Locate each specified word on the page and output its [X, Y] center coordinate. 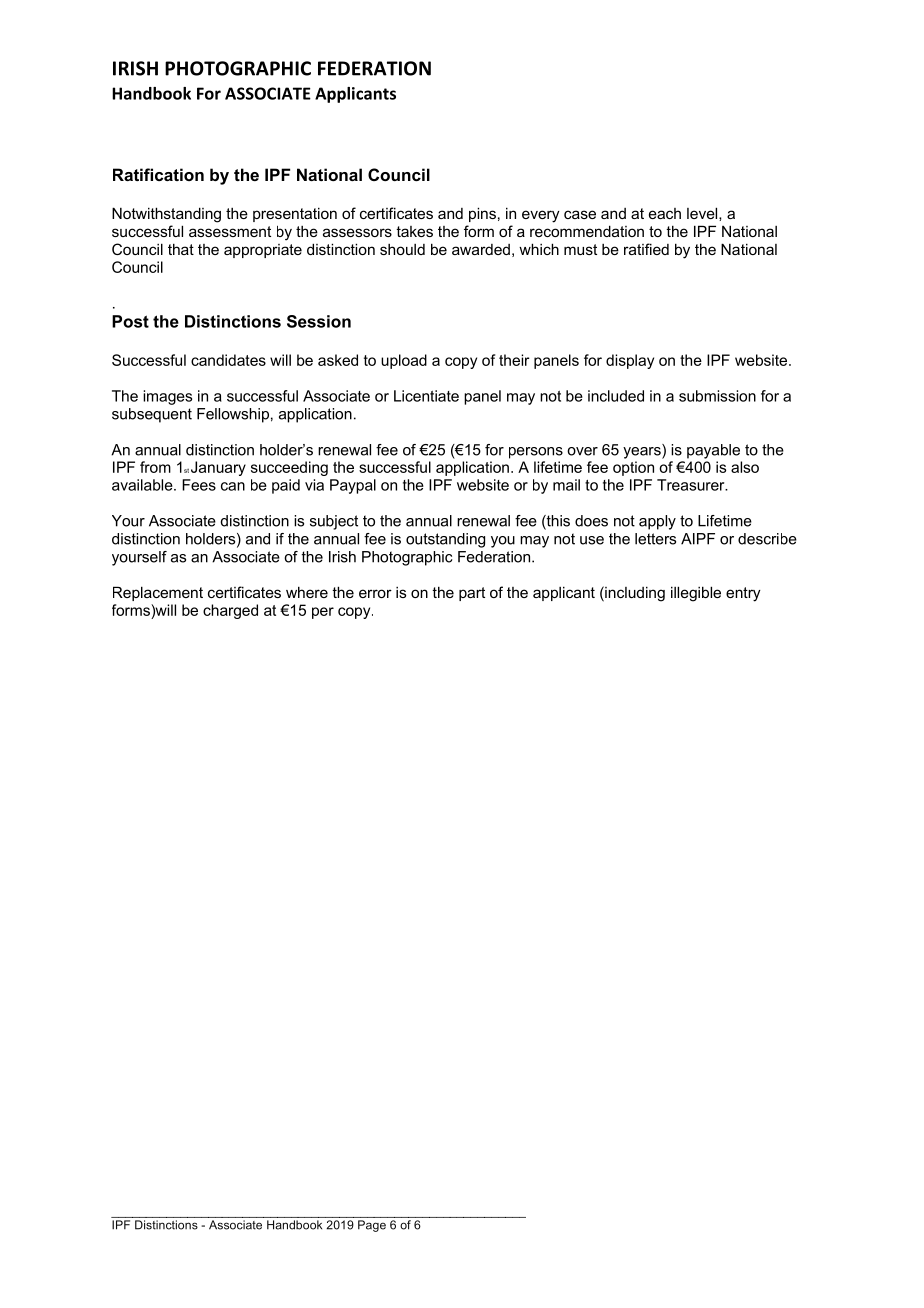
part [472, 594]
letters [655, 539]
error [375, 593]
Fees [199, 485]
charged [230, 611]
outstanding [445, 540]
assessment [230, 231]
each [665, 213]
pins [482, 214]
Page [372, 1226]
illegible [696, 594]
